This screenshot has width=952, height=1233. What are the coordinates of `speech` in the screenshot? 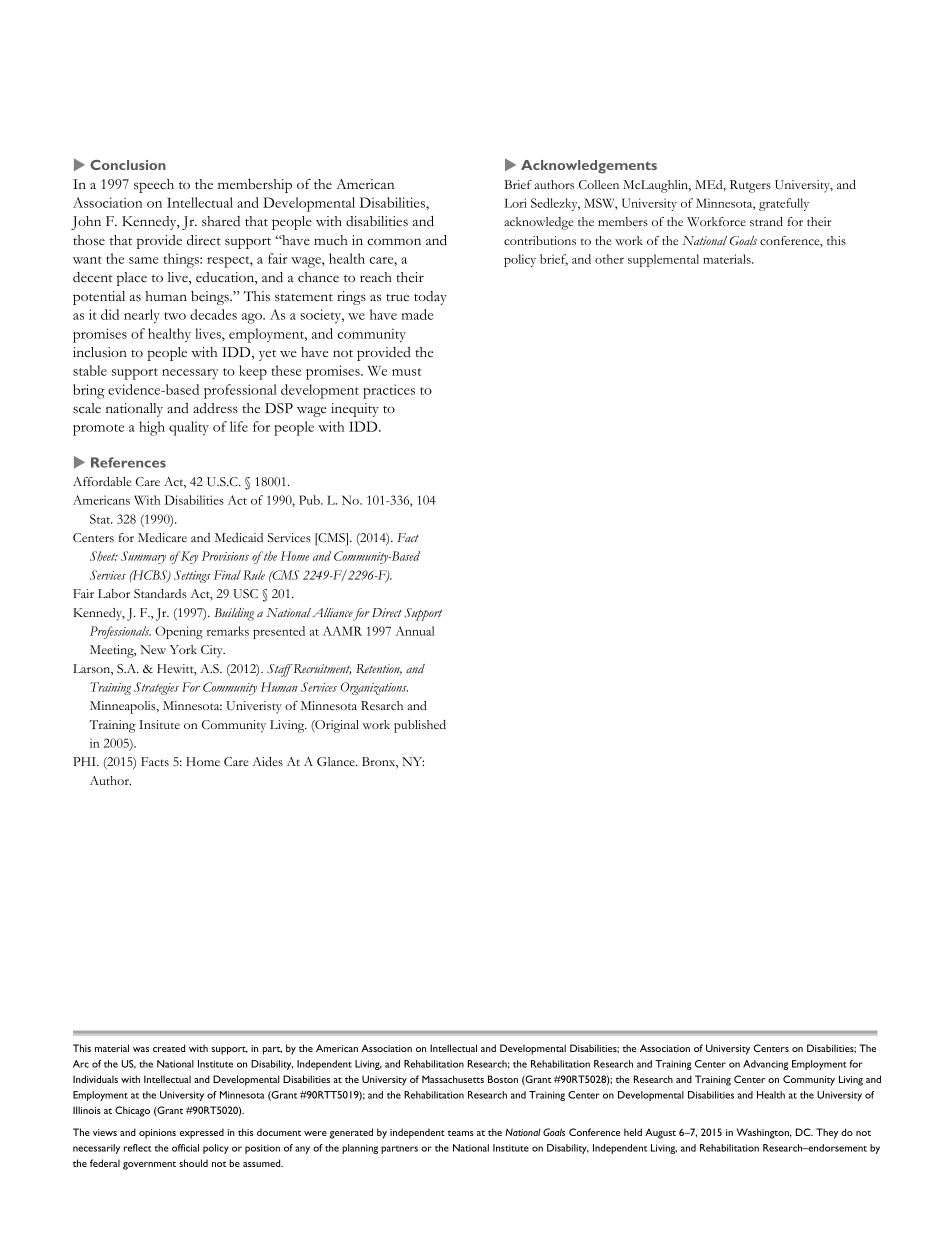 It's located at (154, 186).
